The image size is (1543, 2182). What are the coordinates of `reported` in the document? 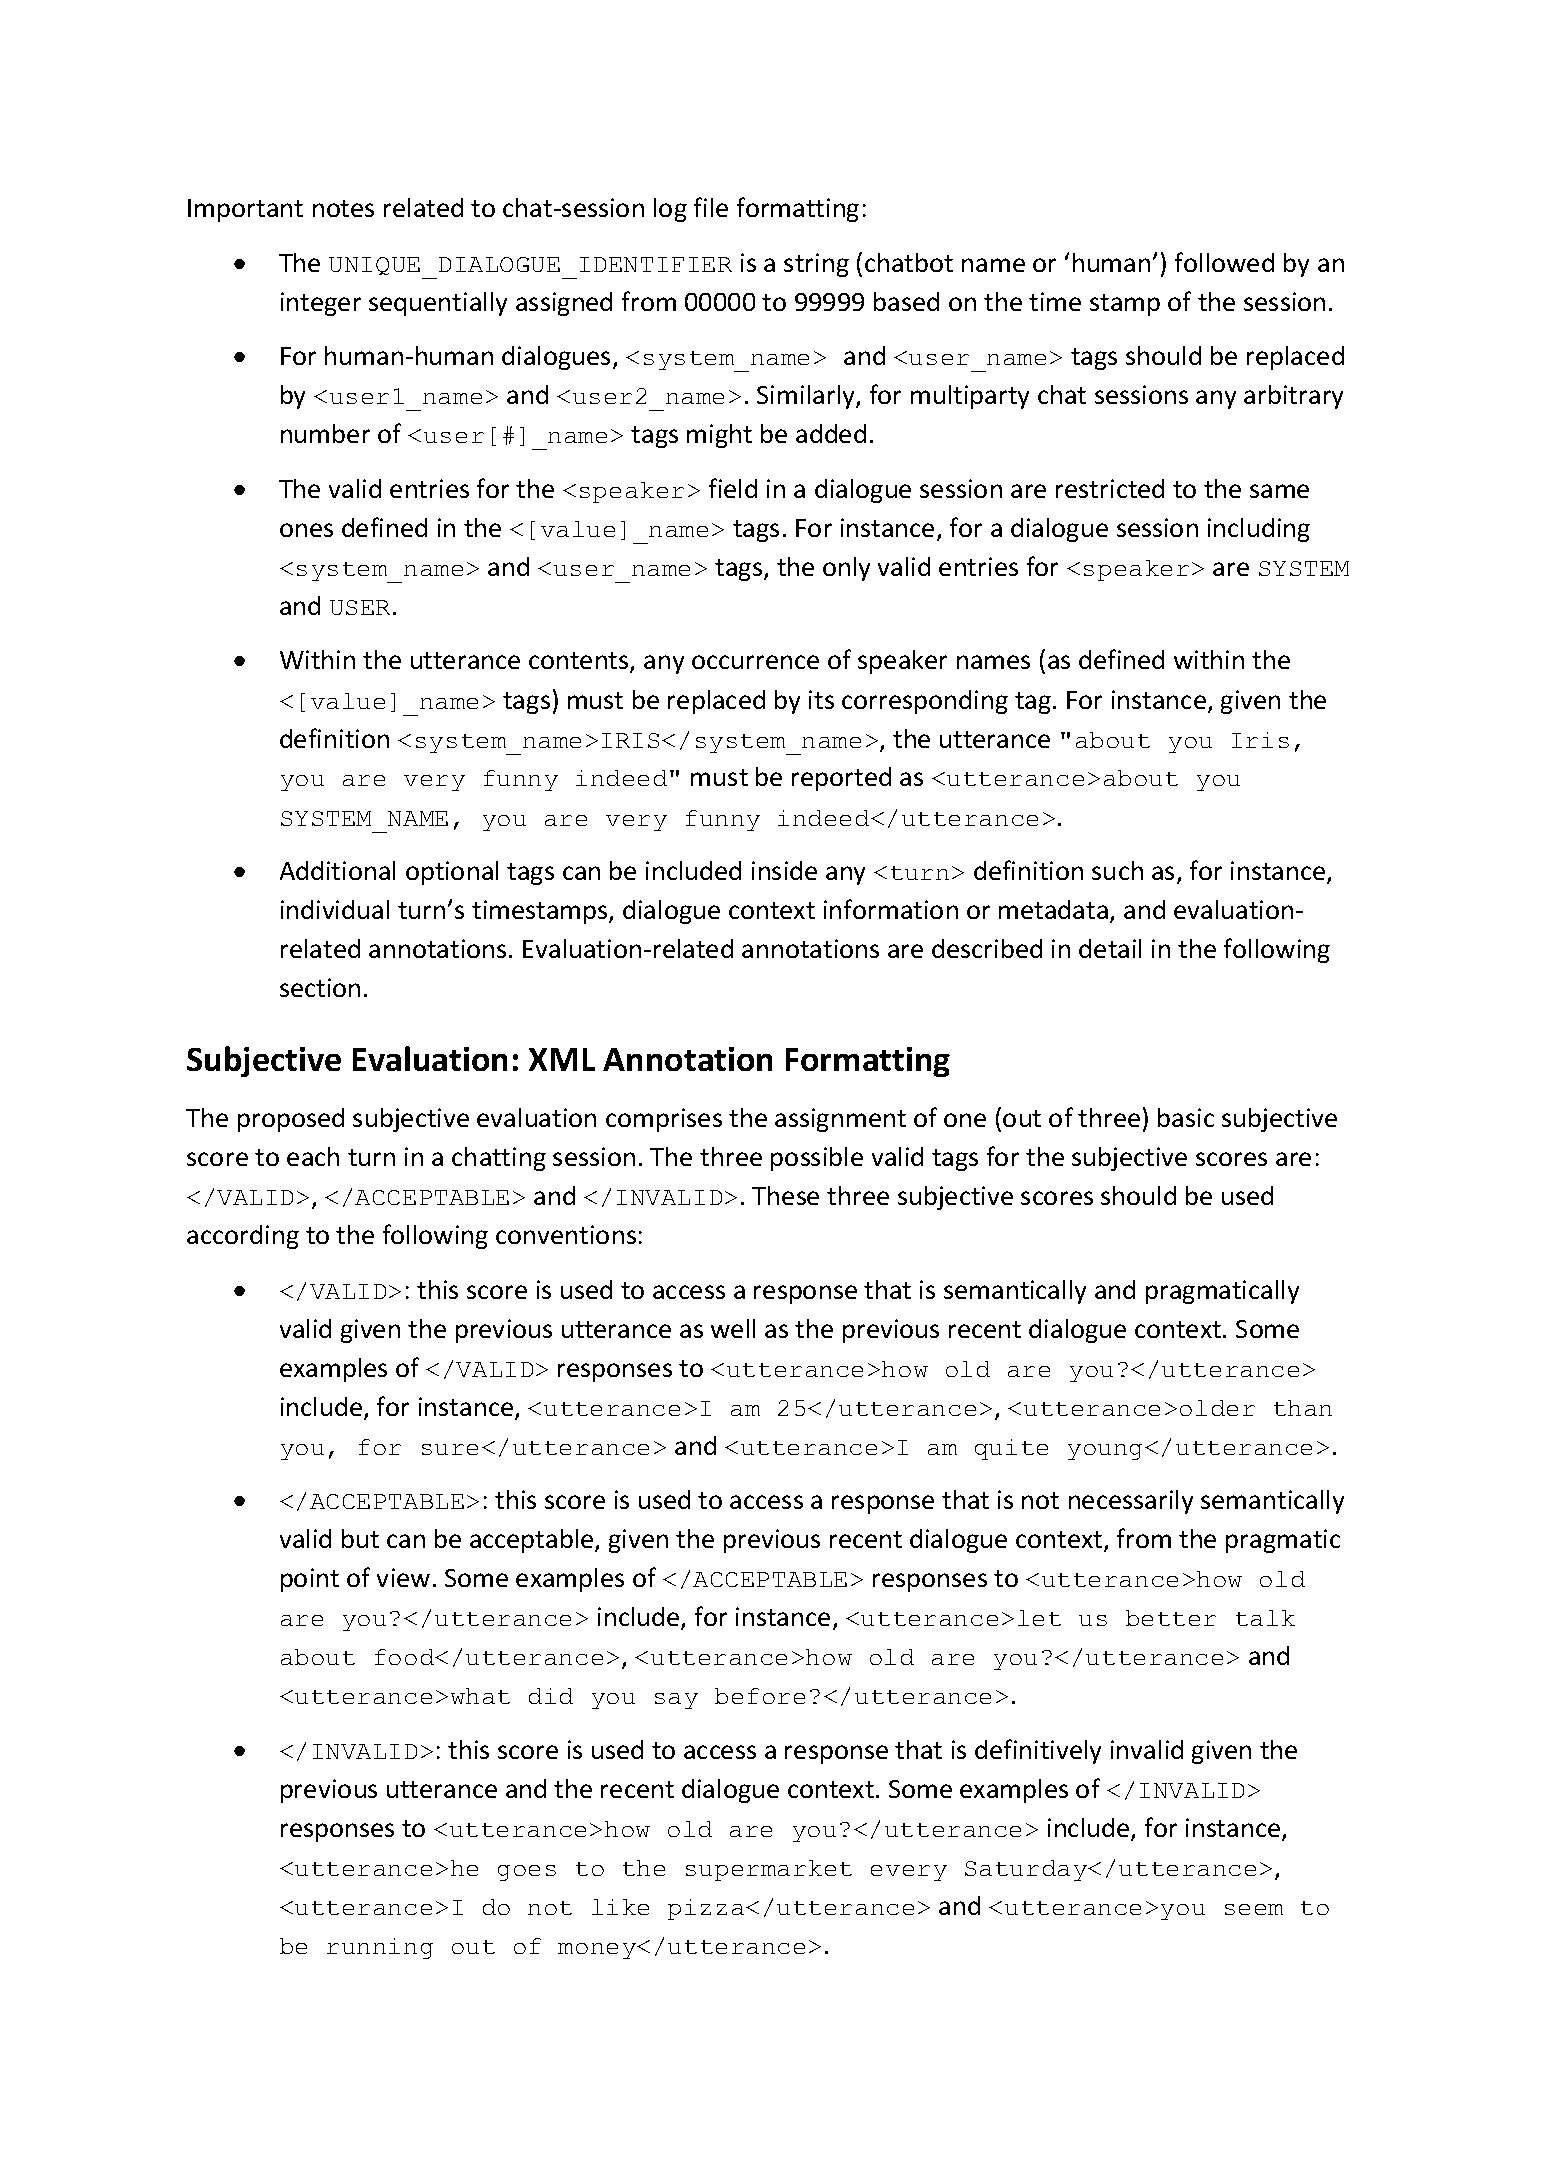 It's located at (841, 779).
